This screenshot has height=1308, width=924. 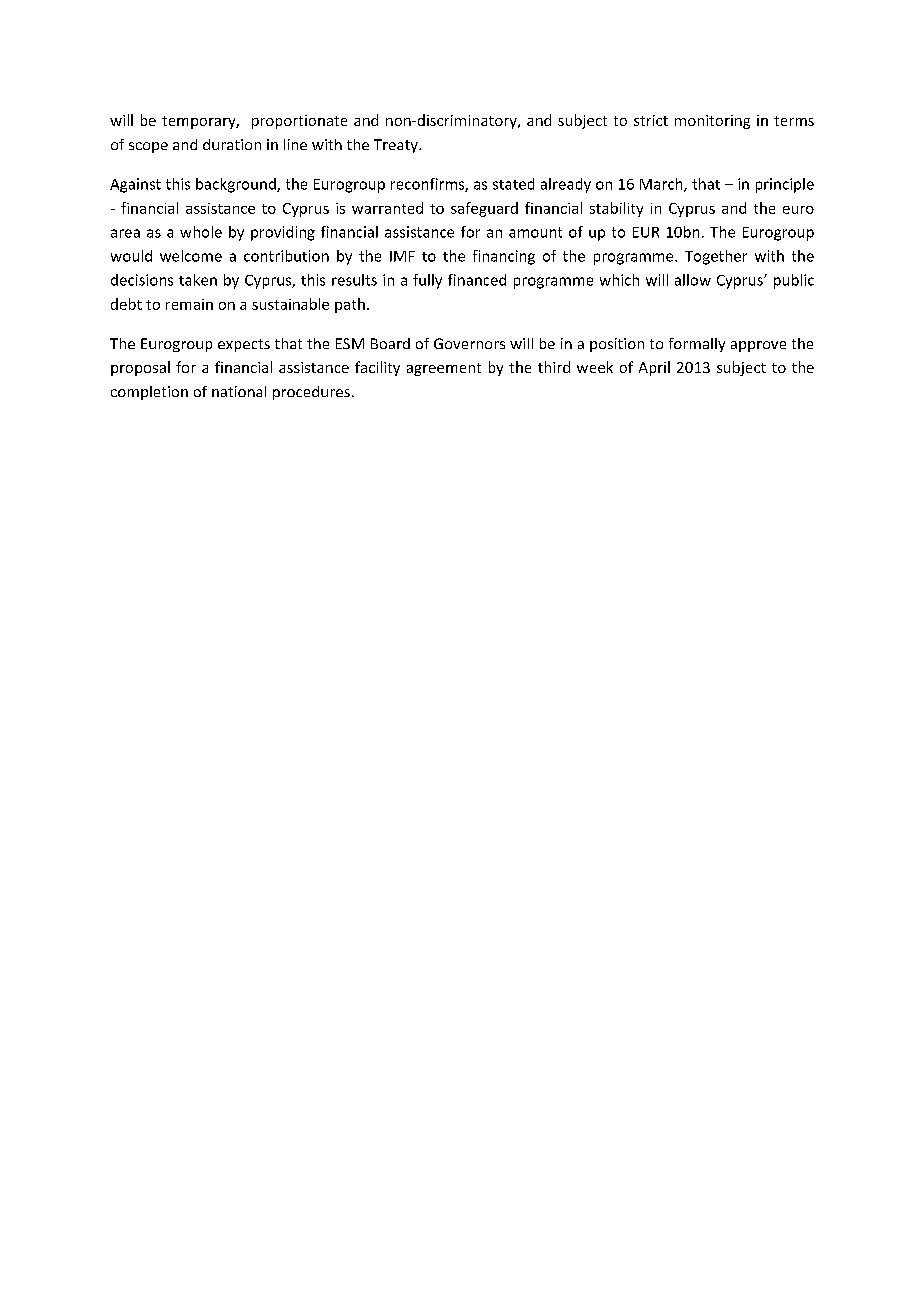 I want to click on national, so click(x=239, y=391).
